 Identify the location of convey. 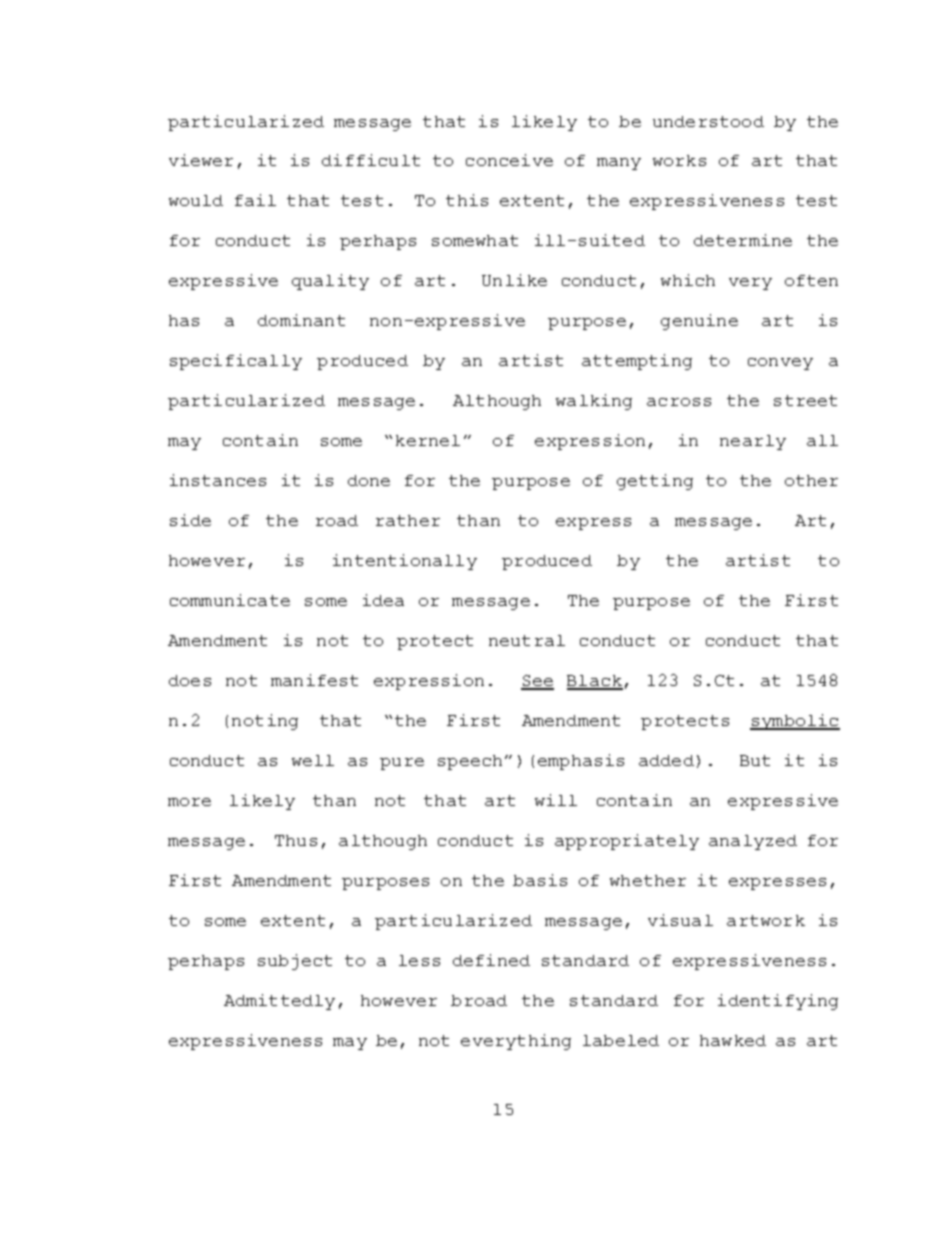
(780, 364).
